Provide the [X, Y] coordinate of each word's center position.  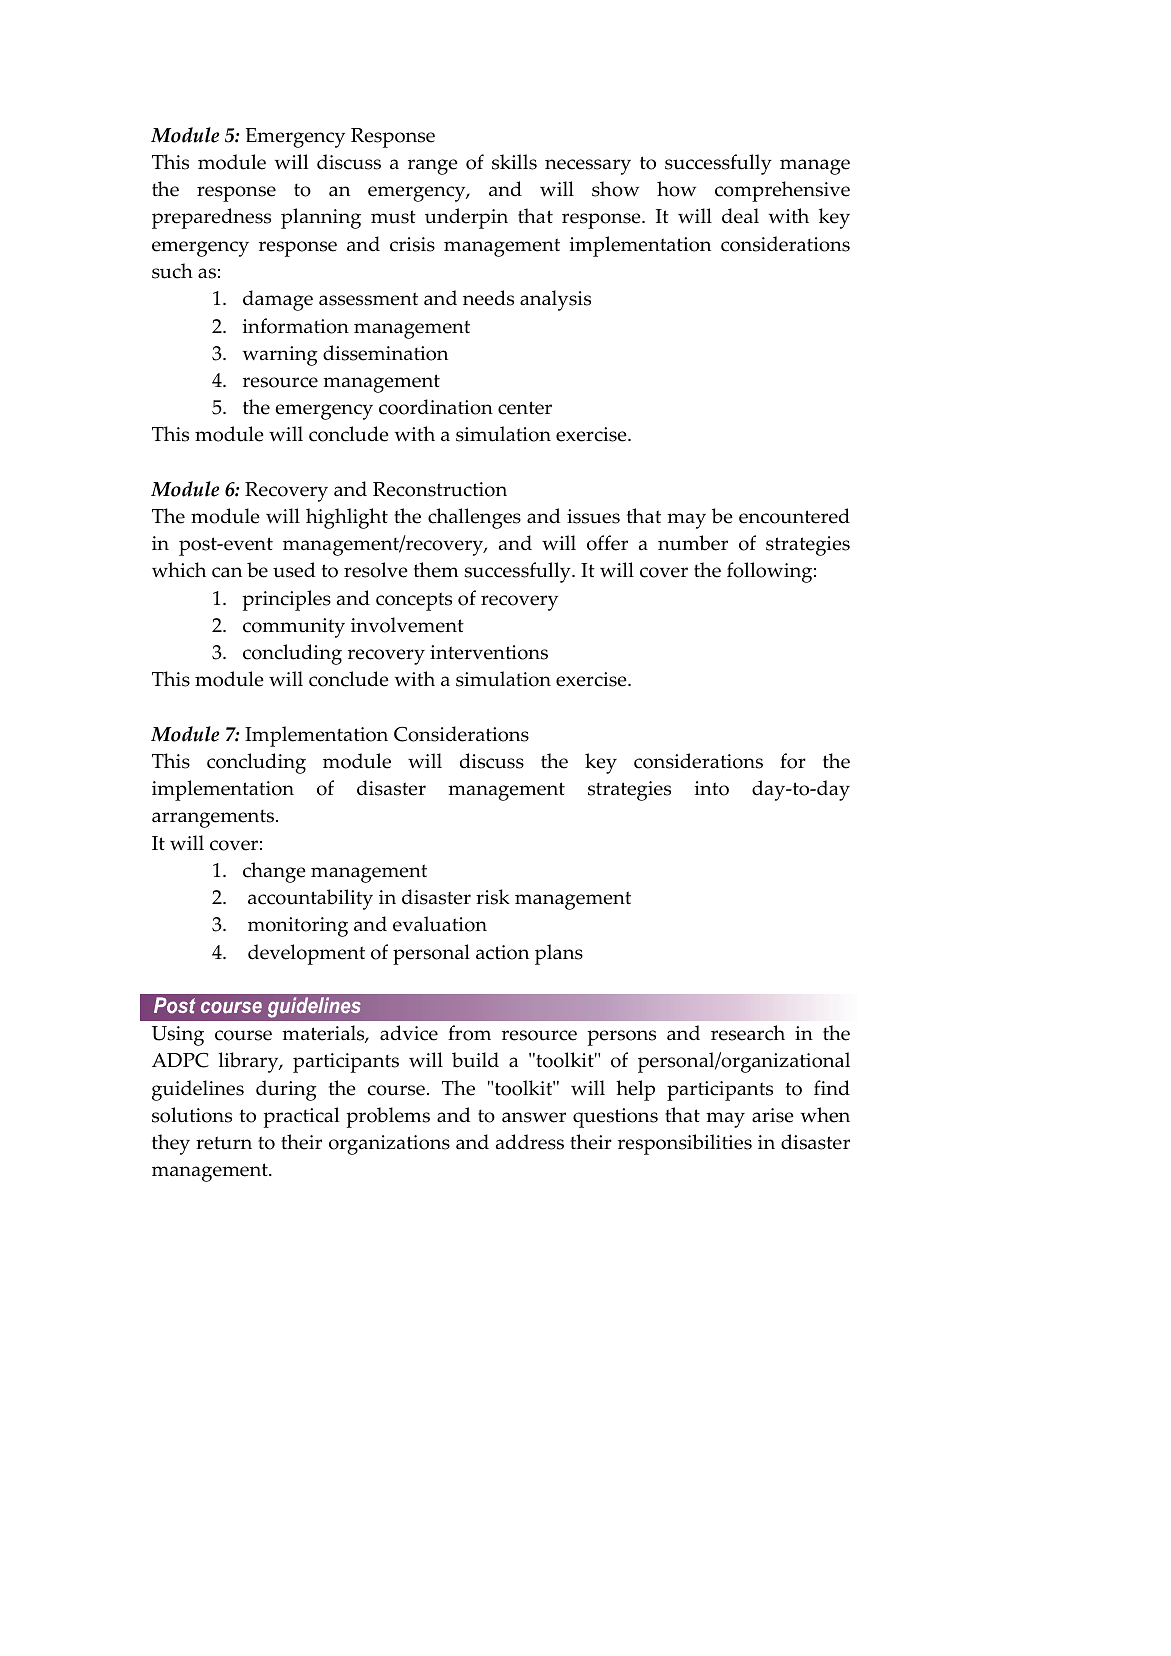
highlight [347, 518]
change [274, 872]
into [712, 788]
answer [534, 1117]
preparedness [211, 218]
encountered [794, 516]
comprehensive [782, 191]
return [224, 1143]
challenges [474, 518]
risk [493, 897]
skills [514, 162]
